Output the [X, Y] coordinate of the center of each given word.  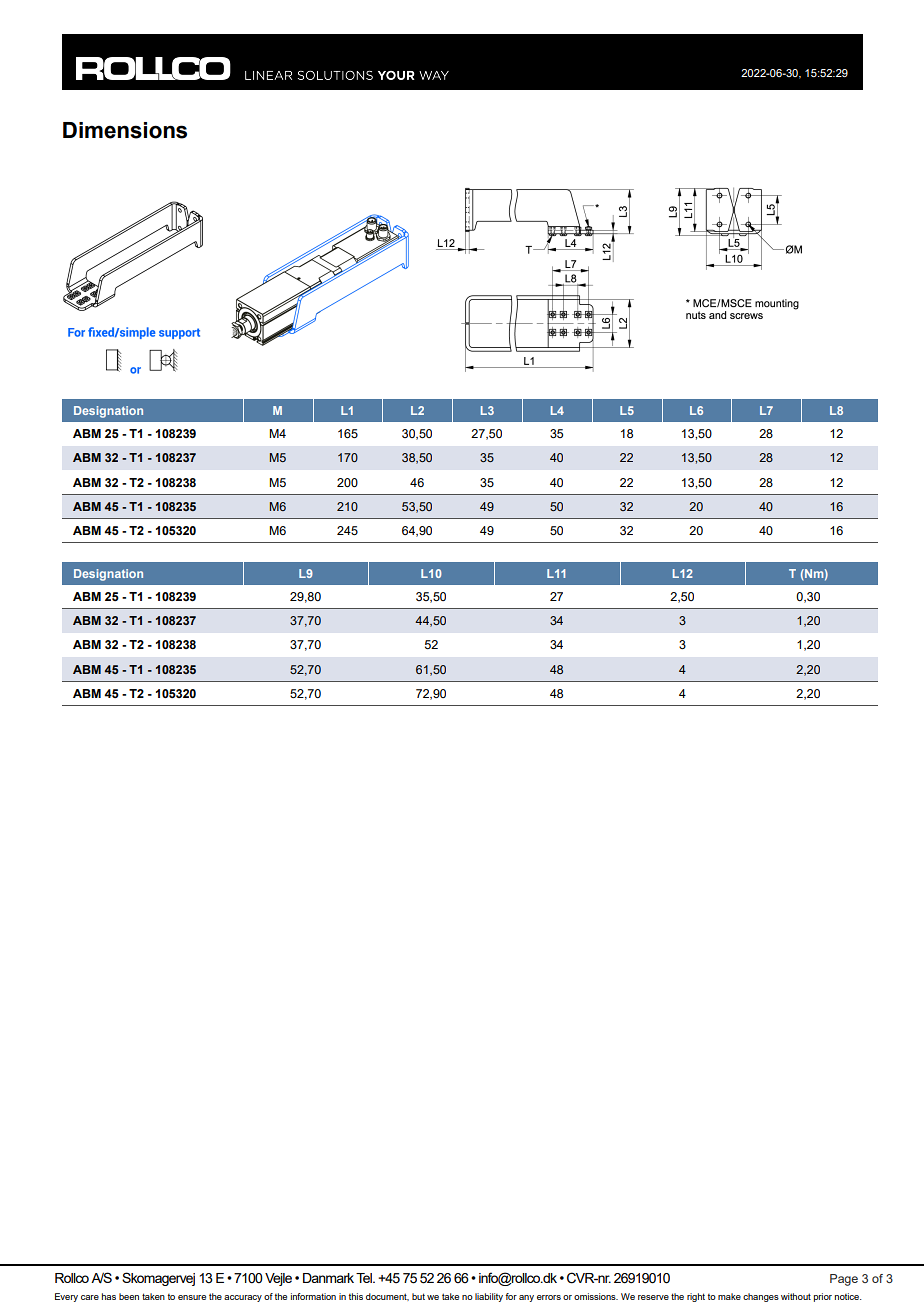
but [418, 1296]
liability [489, 1297]
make [729, 1296]
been [129, 1296]
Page [844, 1280]
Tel [365, 1278]
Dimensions [125, 130]
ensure [192, 1297]
